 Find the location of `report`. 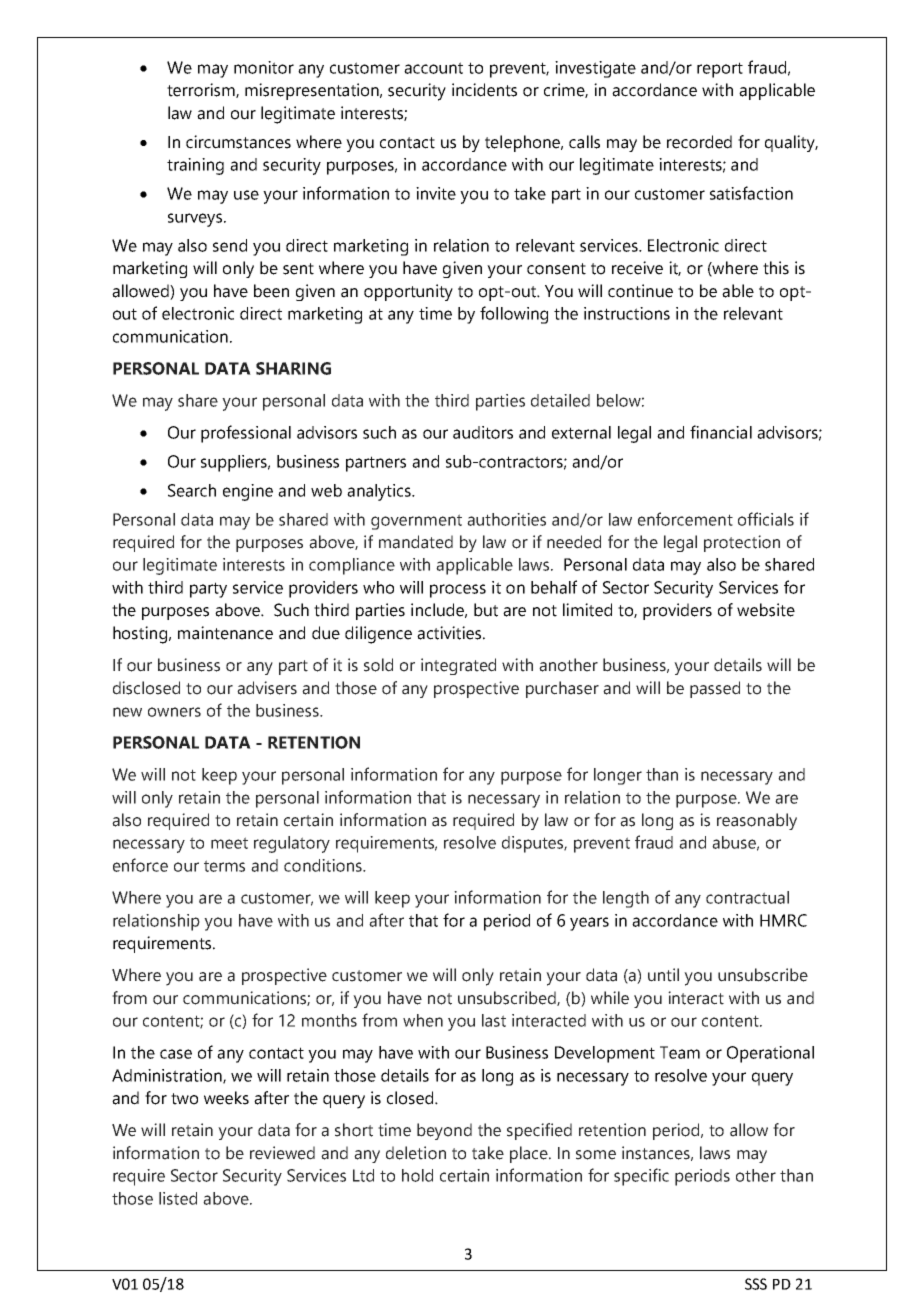

report is located at coordinates (720, 70).
